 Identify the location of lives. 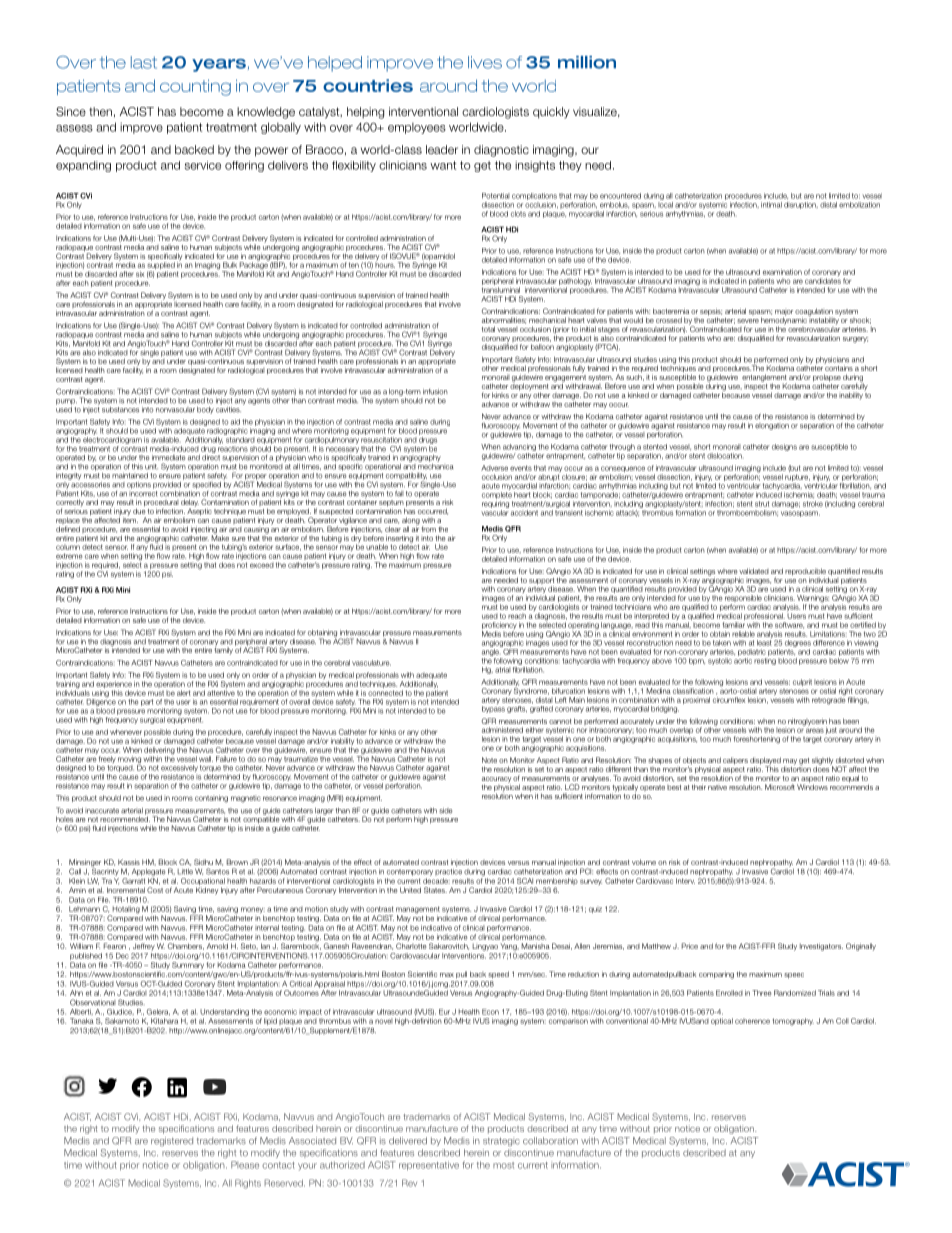
(485, 62).
